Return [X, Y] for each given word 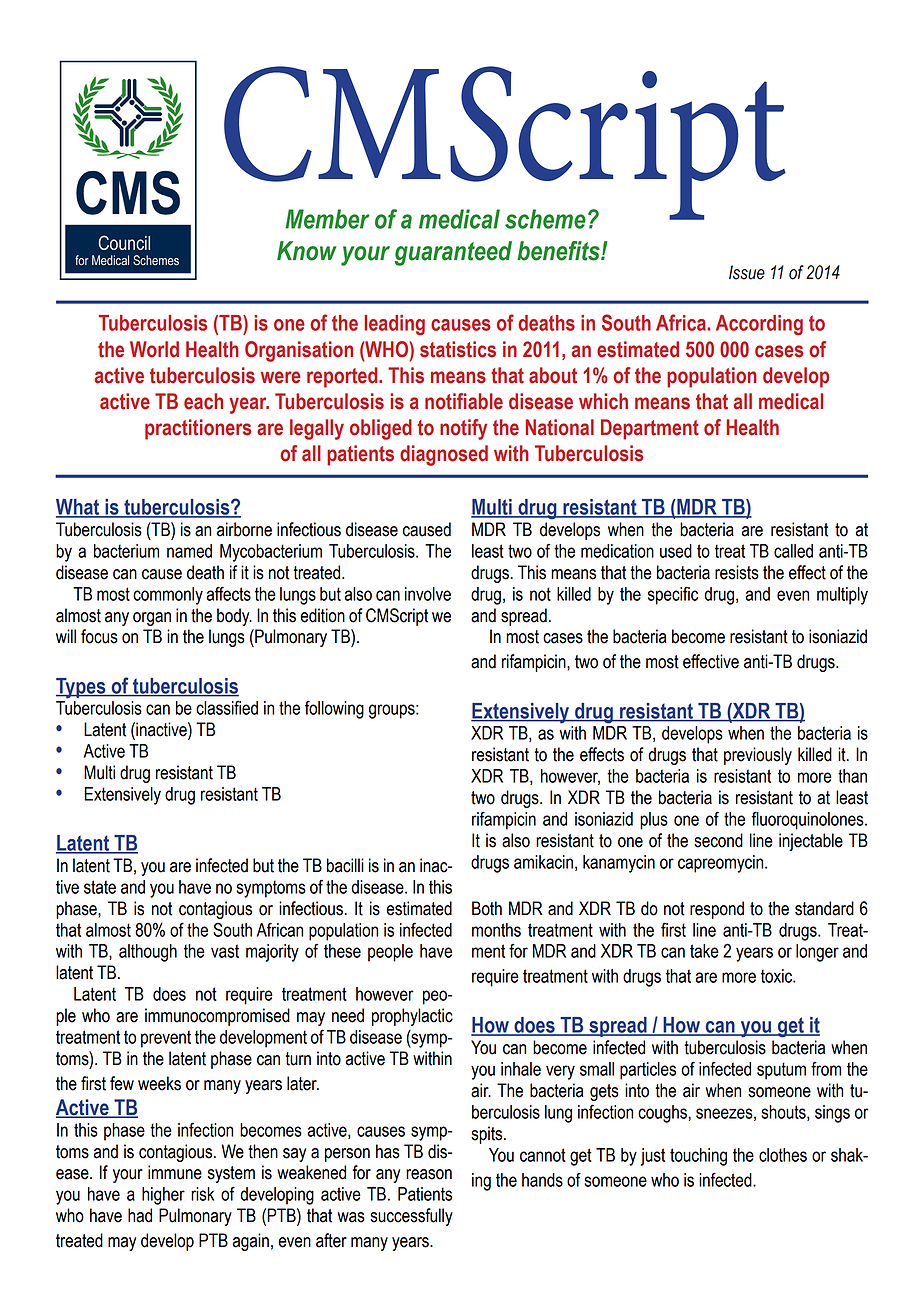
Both [487, 908]
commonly [168, 596]
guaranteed [453, 253]
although [148, 953]
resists [737, 572]
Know [307, 251]
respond [717, 910]
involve [428, 594]
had [140, 1215]
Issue [747, 272]
